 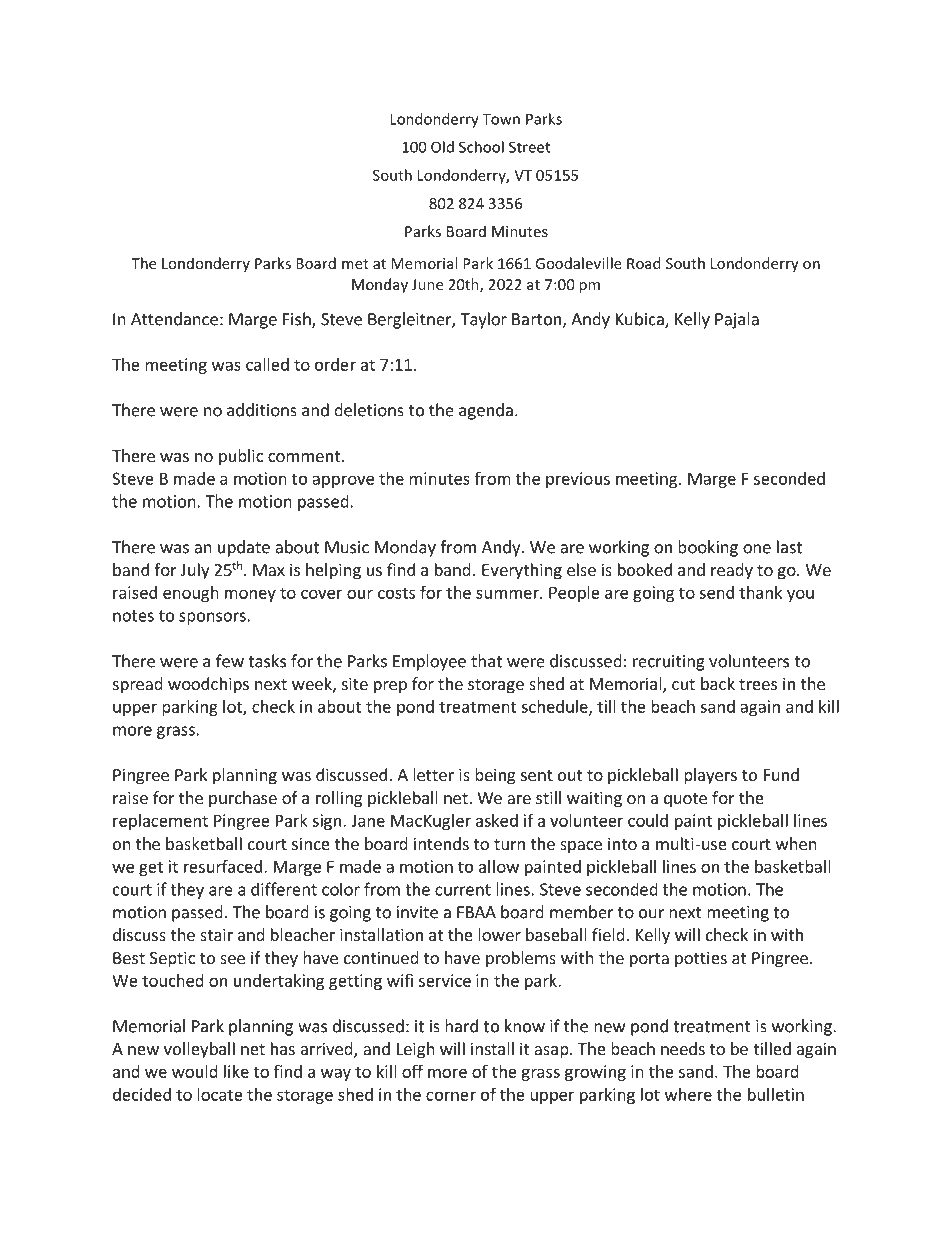 What do you see at coordinates (195, 1071) in the screenshot?
I see `would` at bounding box center [195, 1071].
